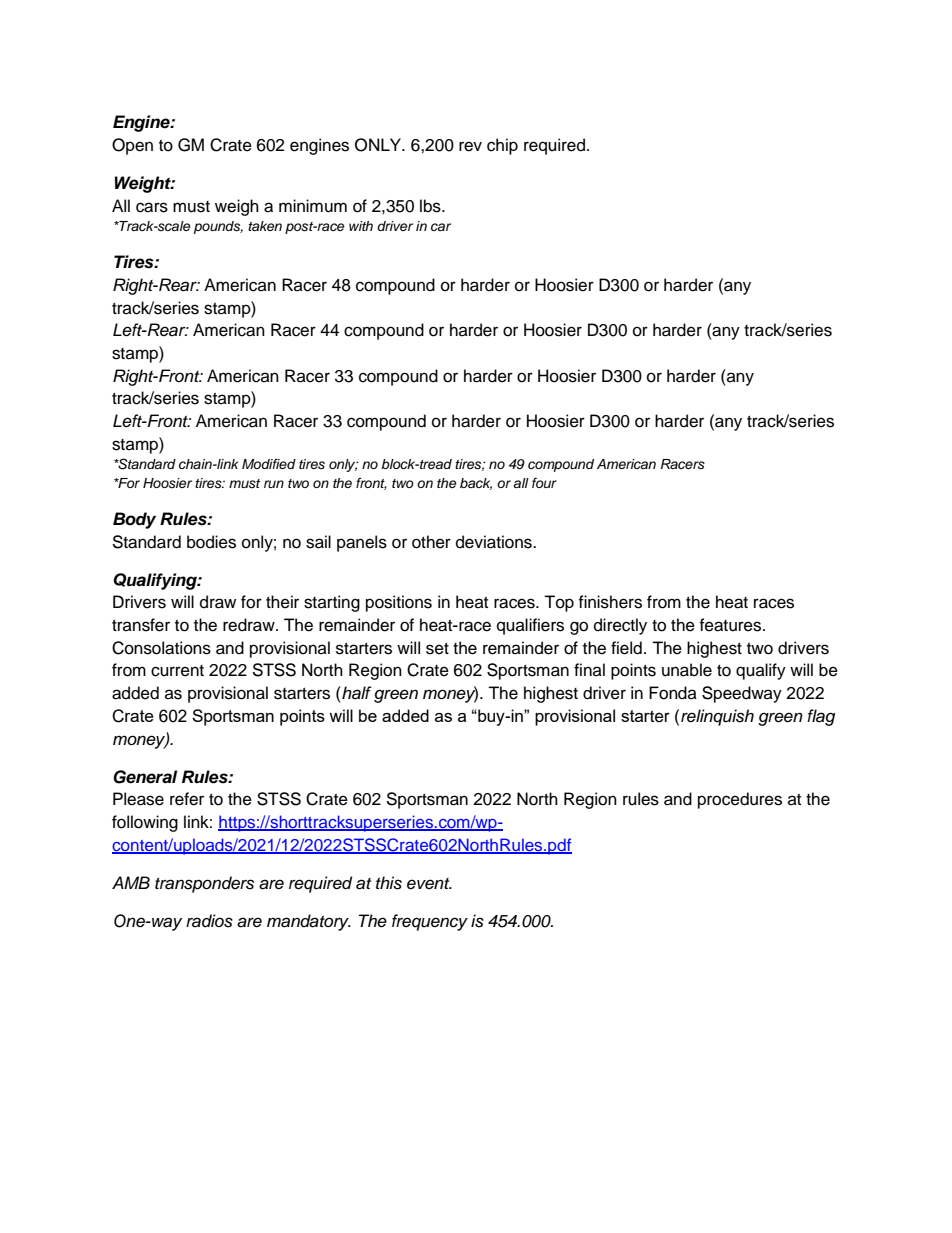 This page has width=952, height=1233. What do you see at coordinates (269, 464) in the page?
I see `Modified` at bounding box center [269, 464].
